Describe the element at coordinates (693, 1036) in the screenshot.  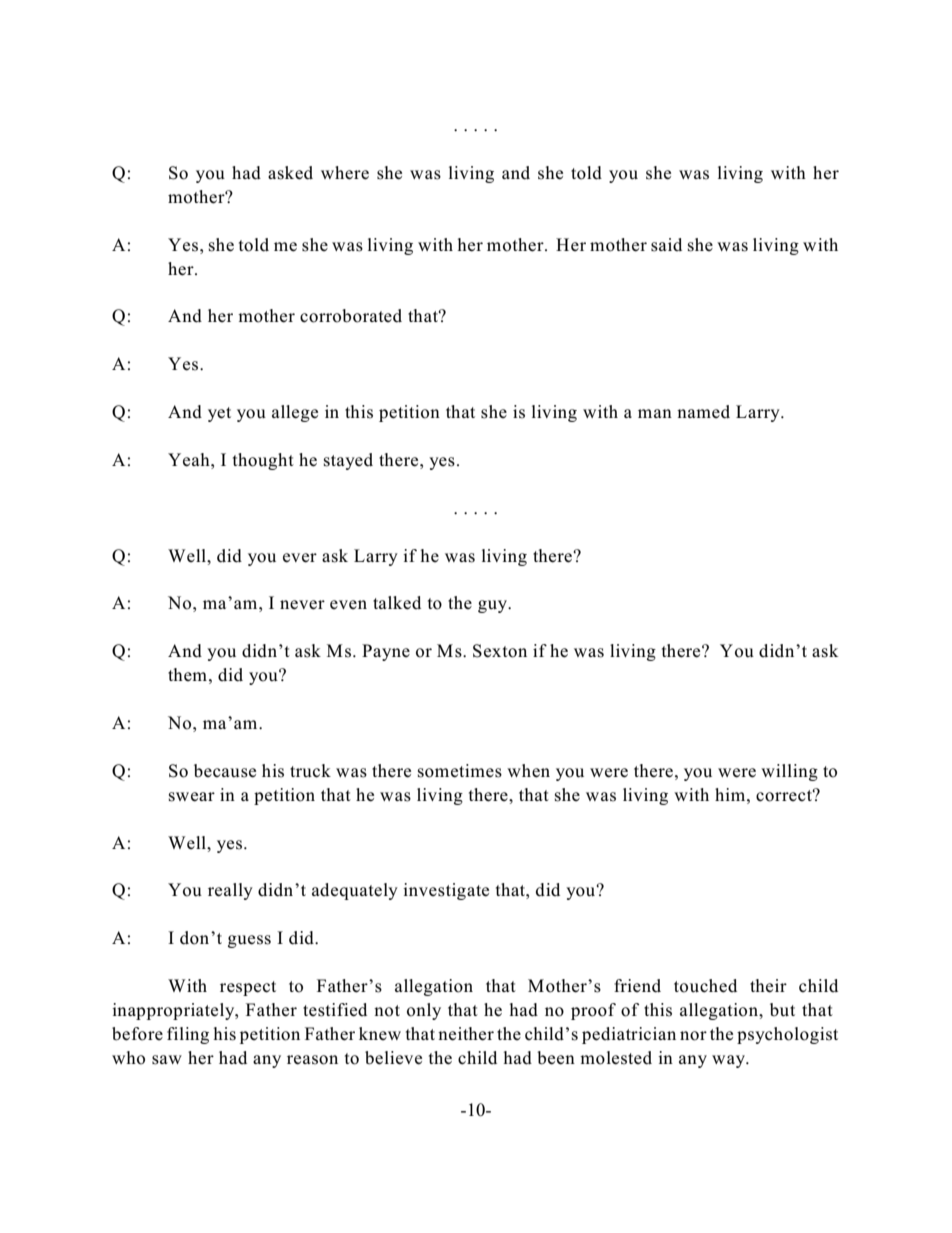
I see `nor` at that location.
